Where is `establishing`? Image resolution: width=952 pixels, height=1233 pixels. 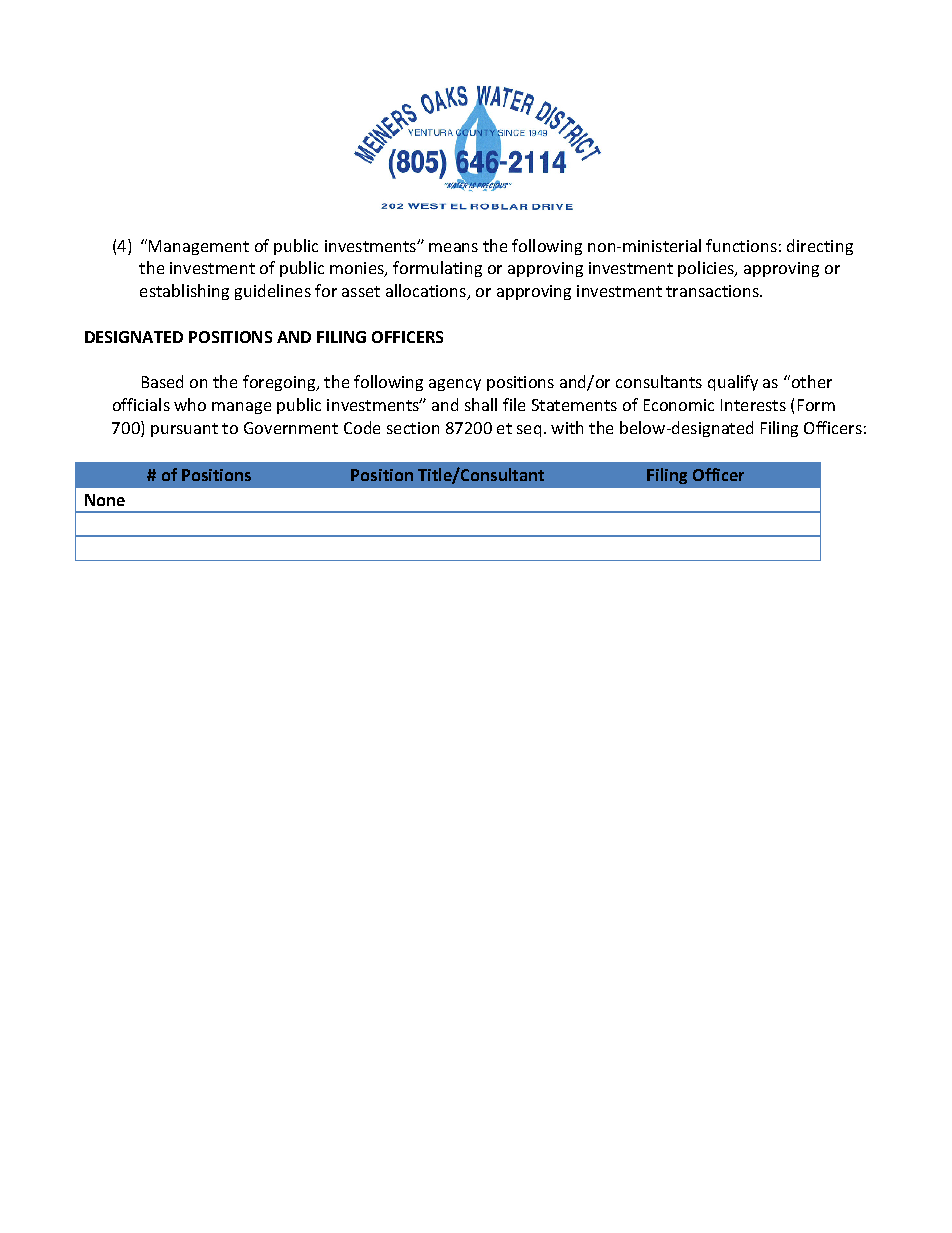
establishing is located at coordinates (184, 292).
